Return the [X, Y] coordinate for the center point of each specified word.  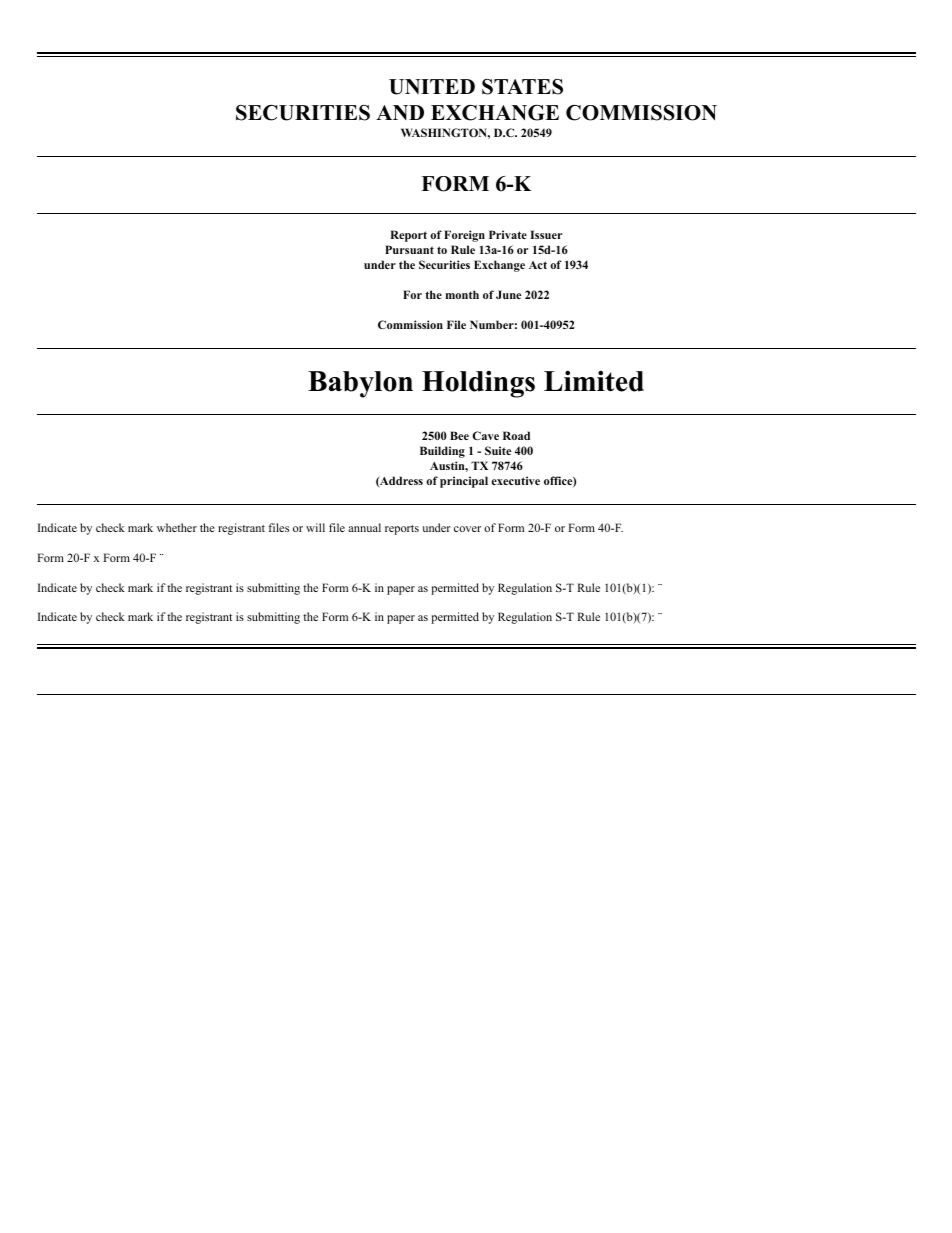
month [462, 294]
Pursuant [409, 249]
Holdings [478, 384]
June [508, 294]
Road [516, 435]
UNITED [432, 87]
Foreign [464, 236]
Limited [594, 381]
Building [442, 452]
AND [400, 112]
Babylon [360, 384]
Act [538, 265]
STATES [522, 87]
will [315, 527]
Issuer [546, 234]
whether [177, 527]
